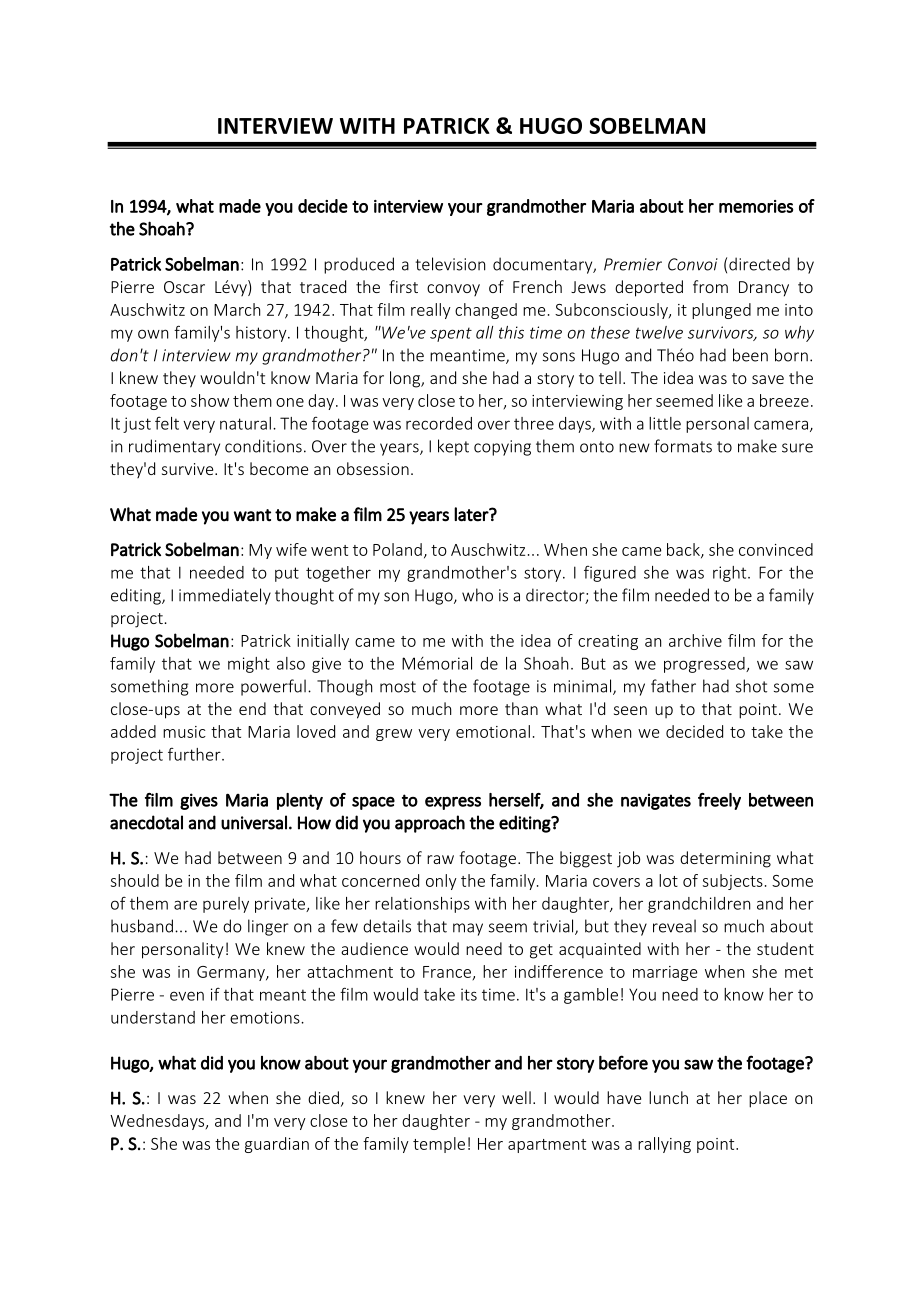  What do you see at coordinates (249, 665) in the image?
I see `might` at bounding box center [249, 665].
